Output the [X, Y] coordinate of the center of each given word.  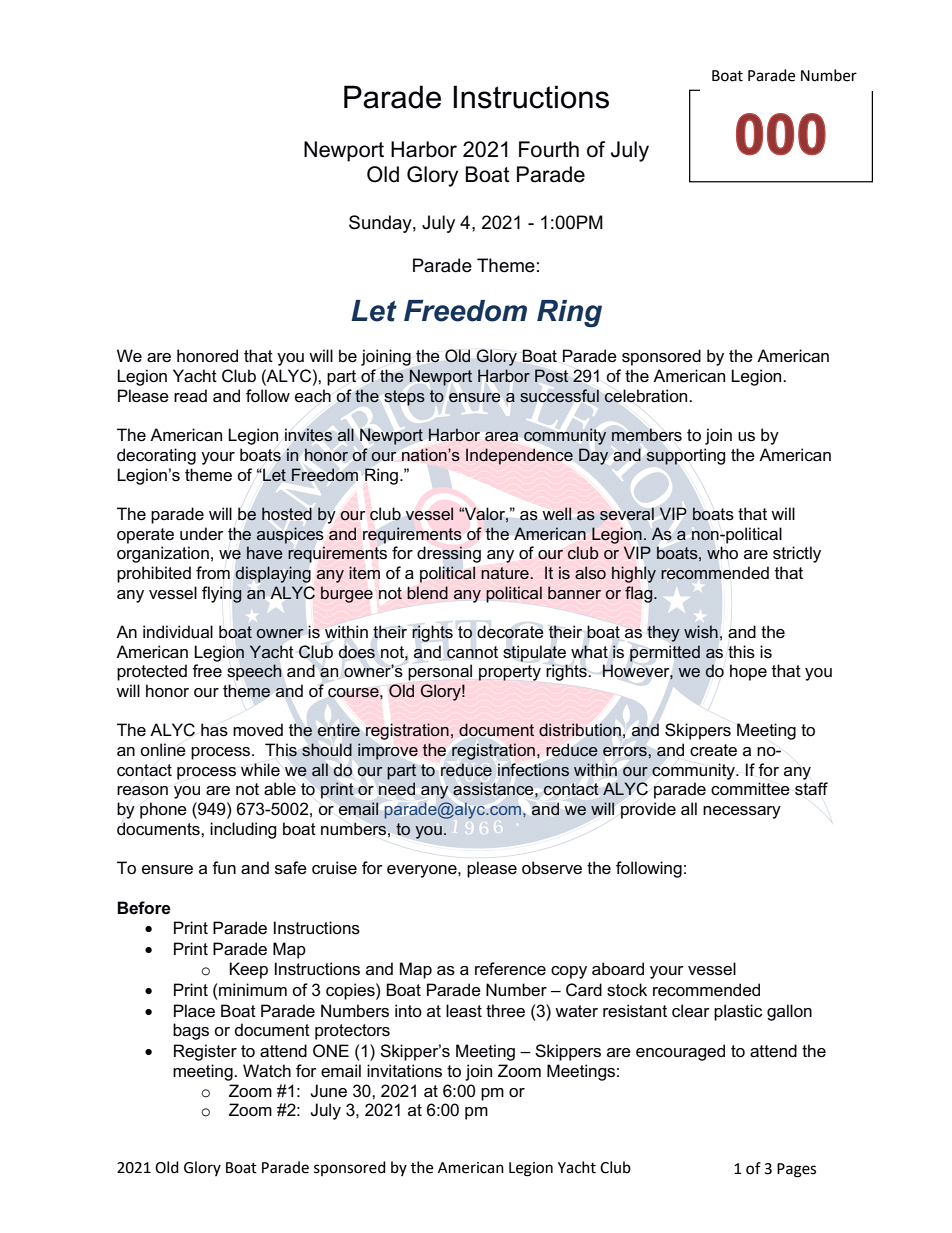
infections [533, 769]
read [190, 396]
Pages [796, 1170]
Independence [519, 456]
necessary [742, 812]
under [202, 533]
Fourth [549, 149]
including [243, 830]
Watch [267, 1071]
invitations [404, 1071]
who [722, 552]
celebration [647, 396]
